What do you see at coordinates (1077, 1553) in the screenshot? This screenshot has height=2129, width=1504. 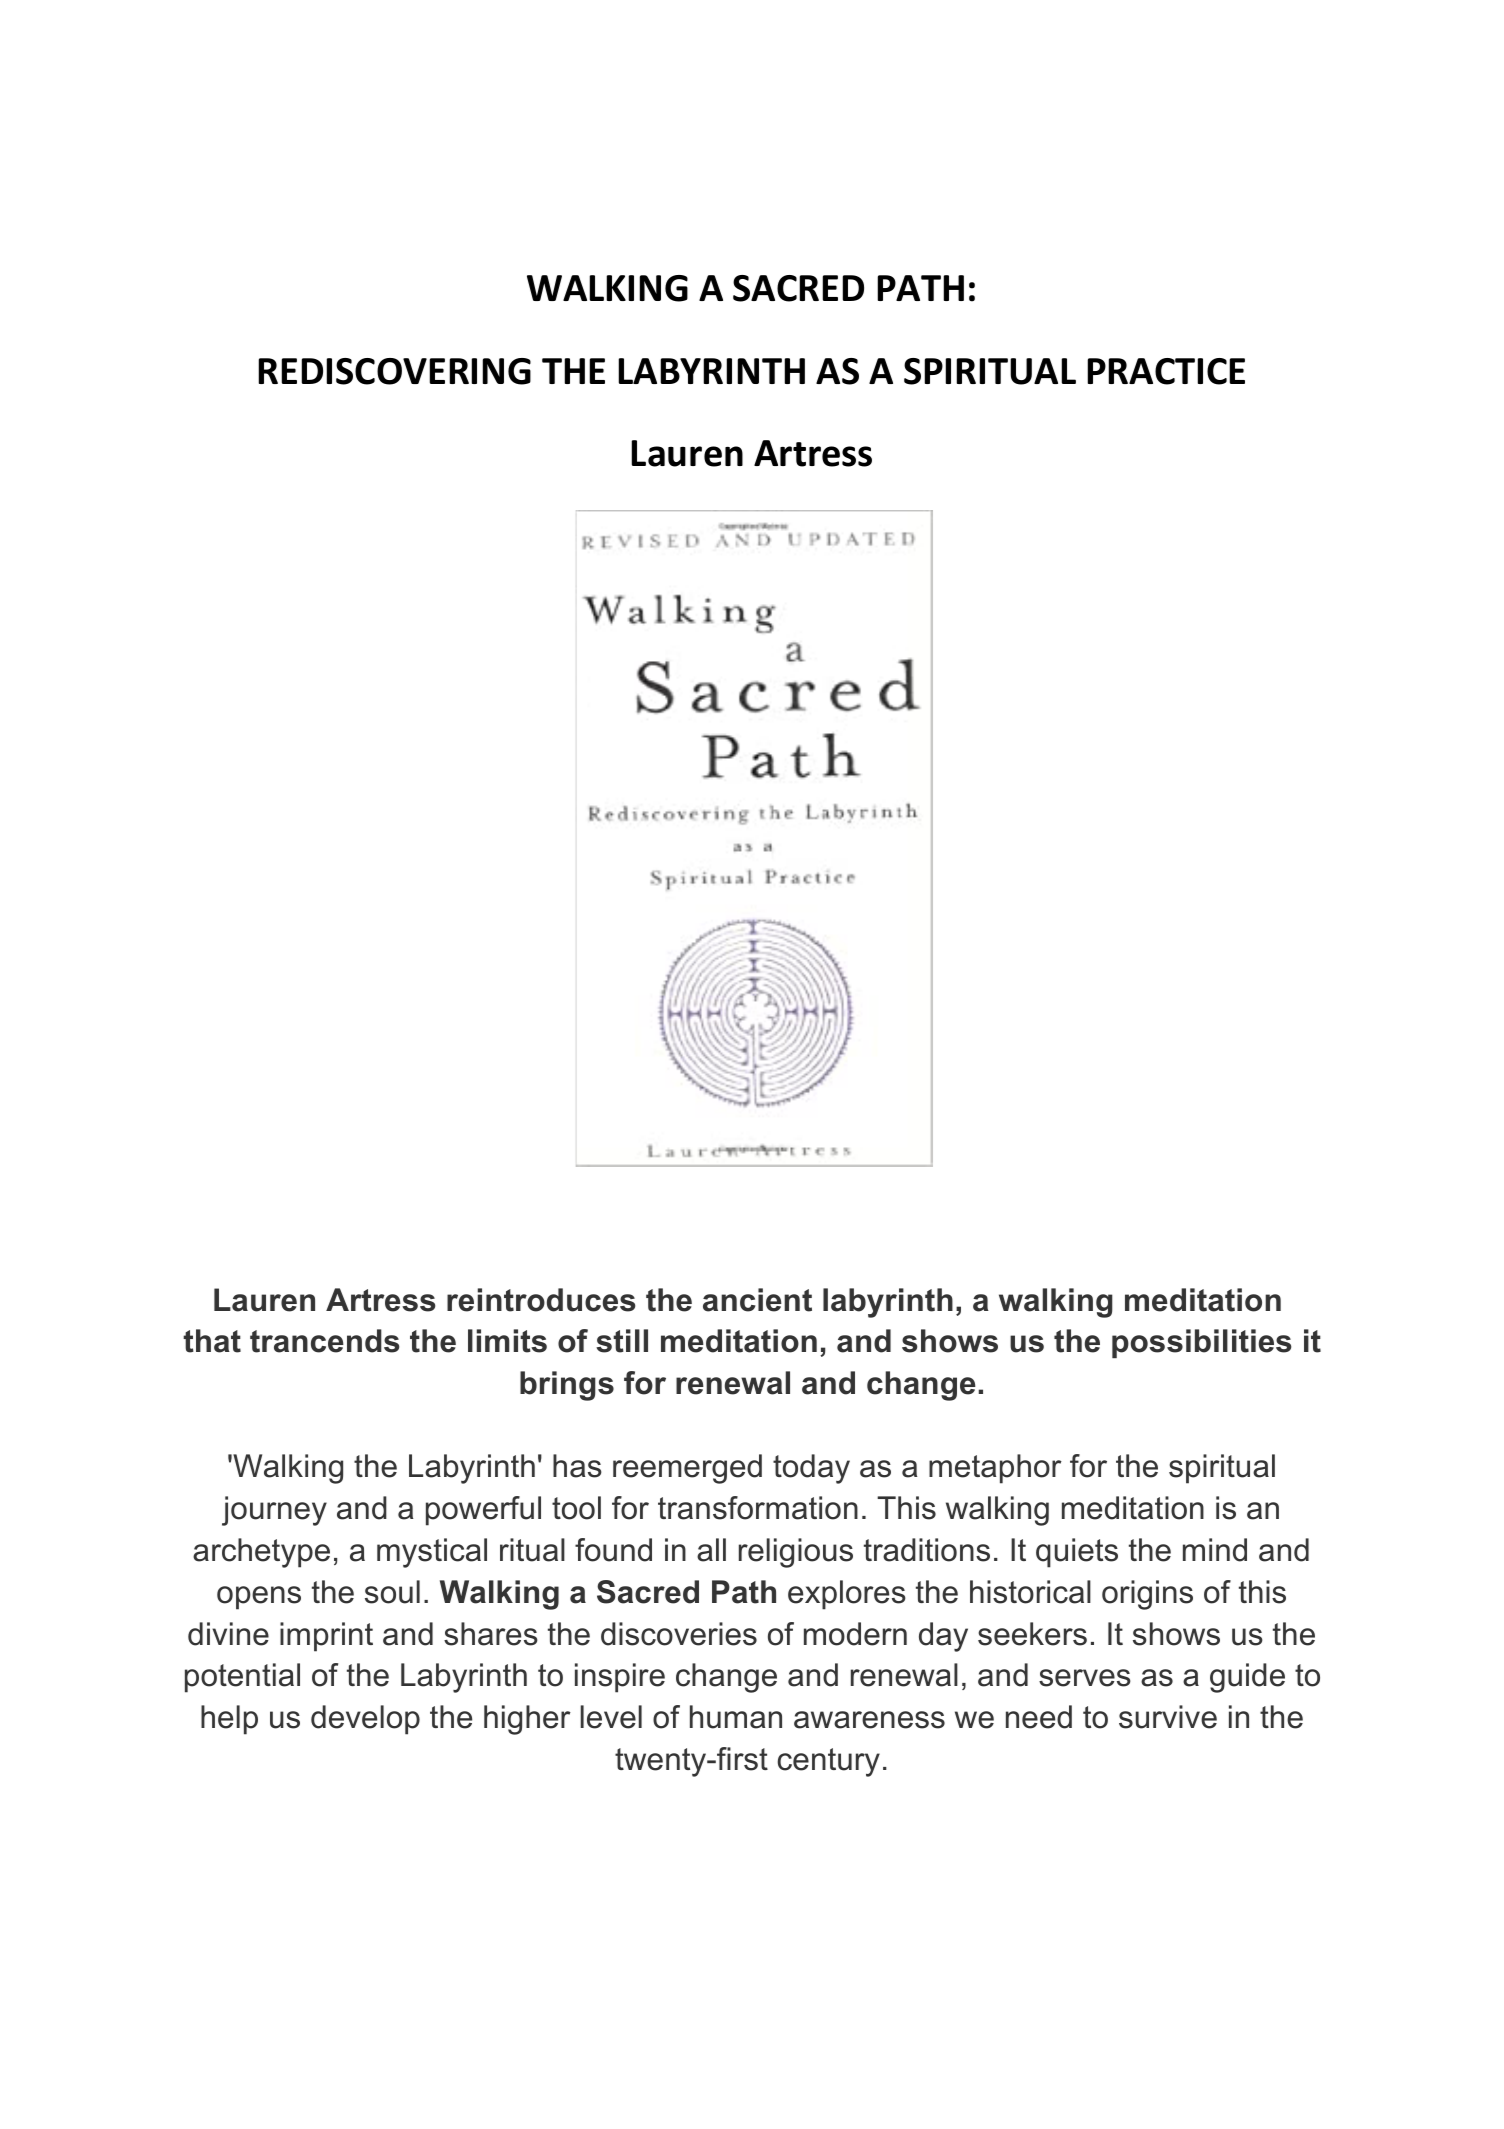 I see `quiets` at bounding box center [1077, 1553].
